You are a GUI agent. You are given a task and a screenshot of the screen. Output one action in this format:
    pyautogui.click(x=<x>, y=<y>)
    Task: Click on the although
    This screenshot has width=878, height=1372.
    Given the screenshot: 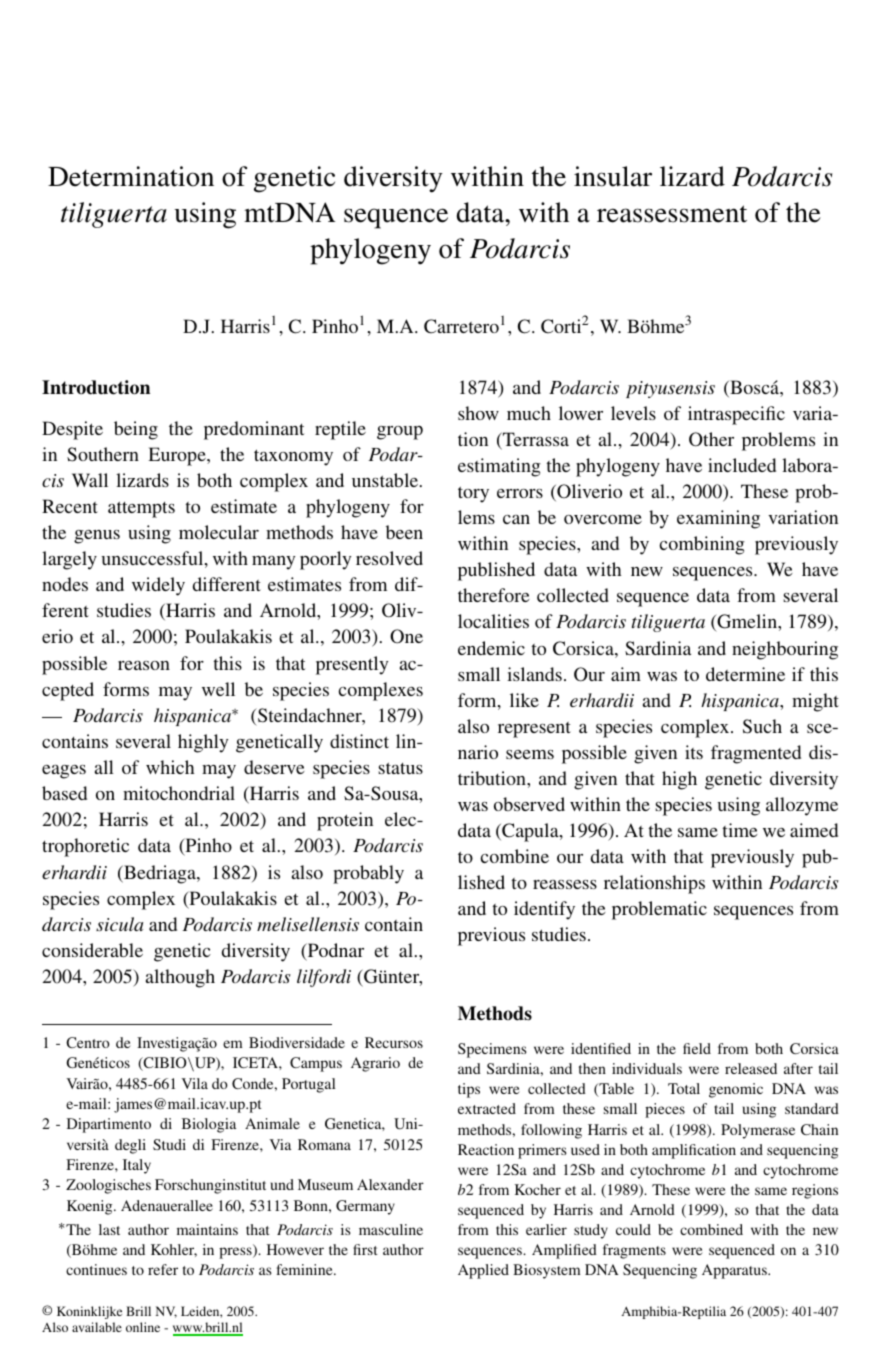 What is the action you would take?
    pyautogui.click(x=180, y=978)
